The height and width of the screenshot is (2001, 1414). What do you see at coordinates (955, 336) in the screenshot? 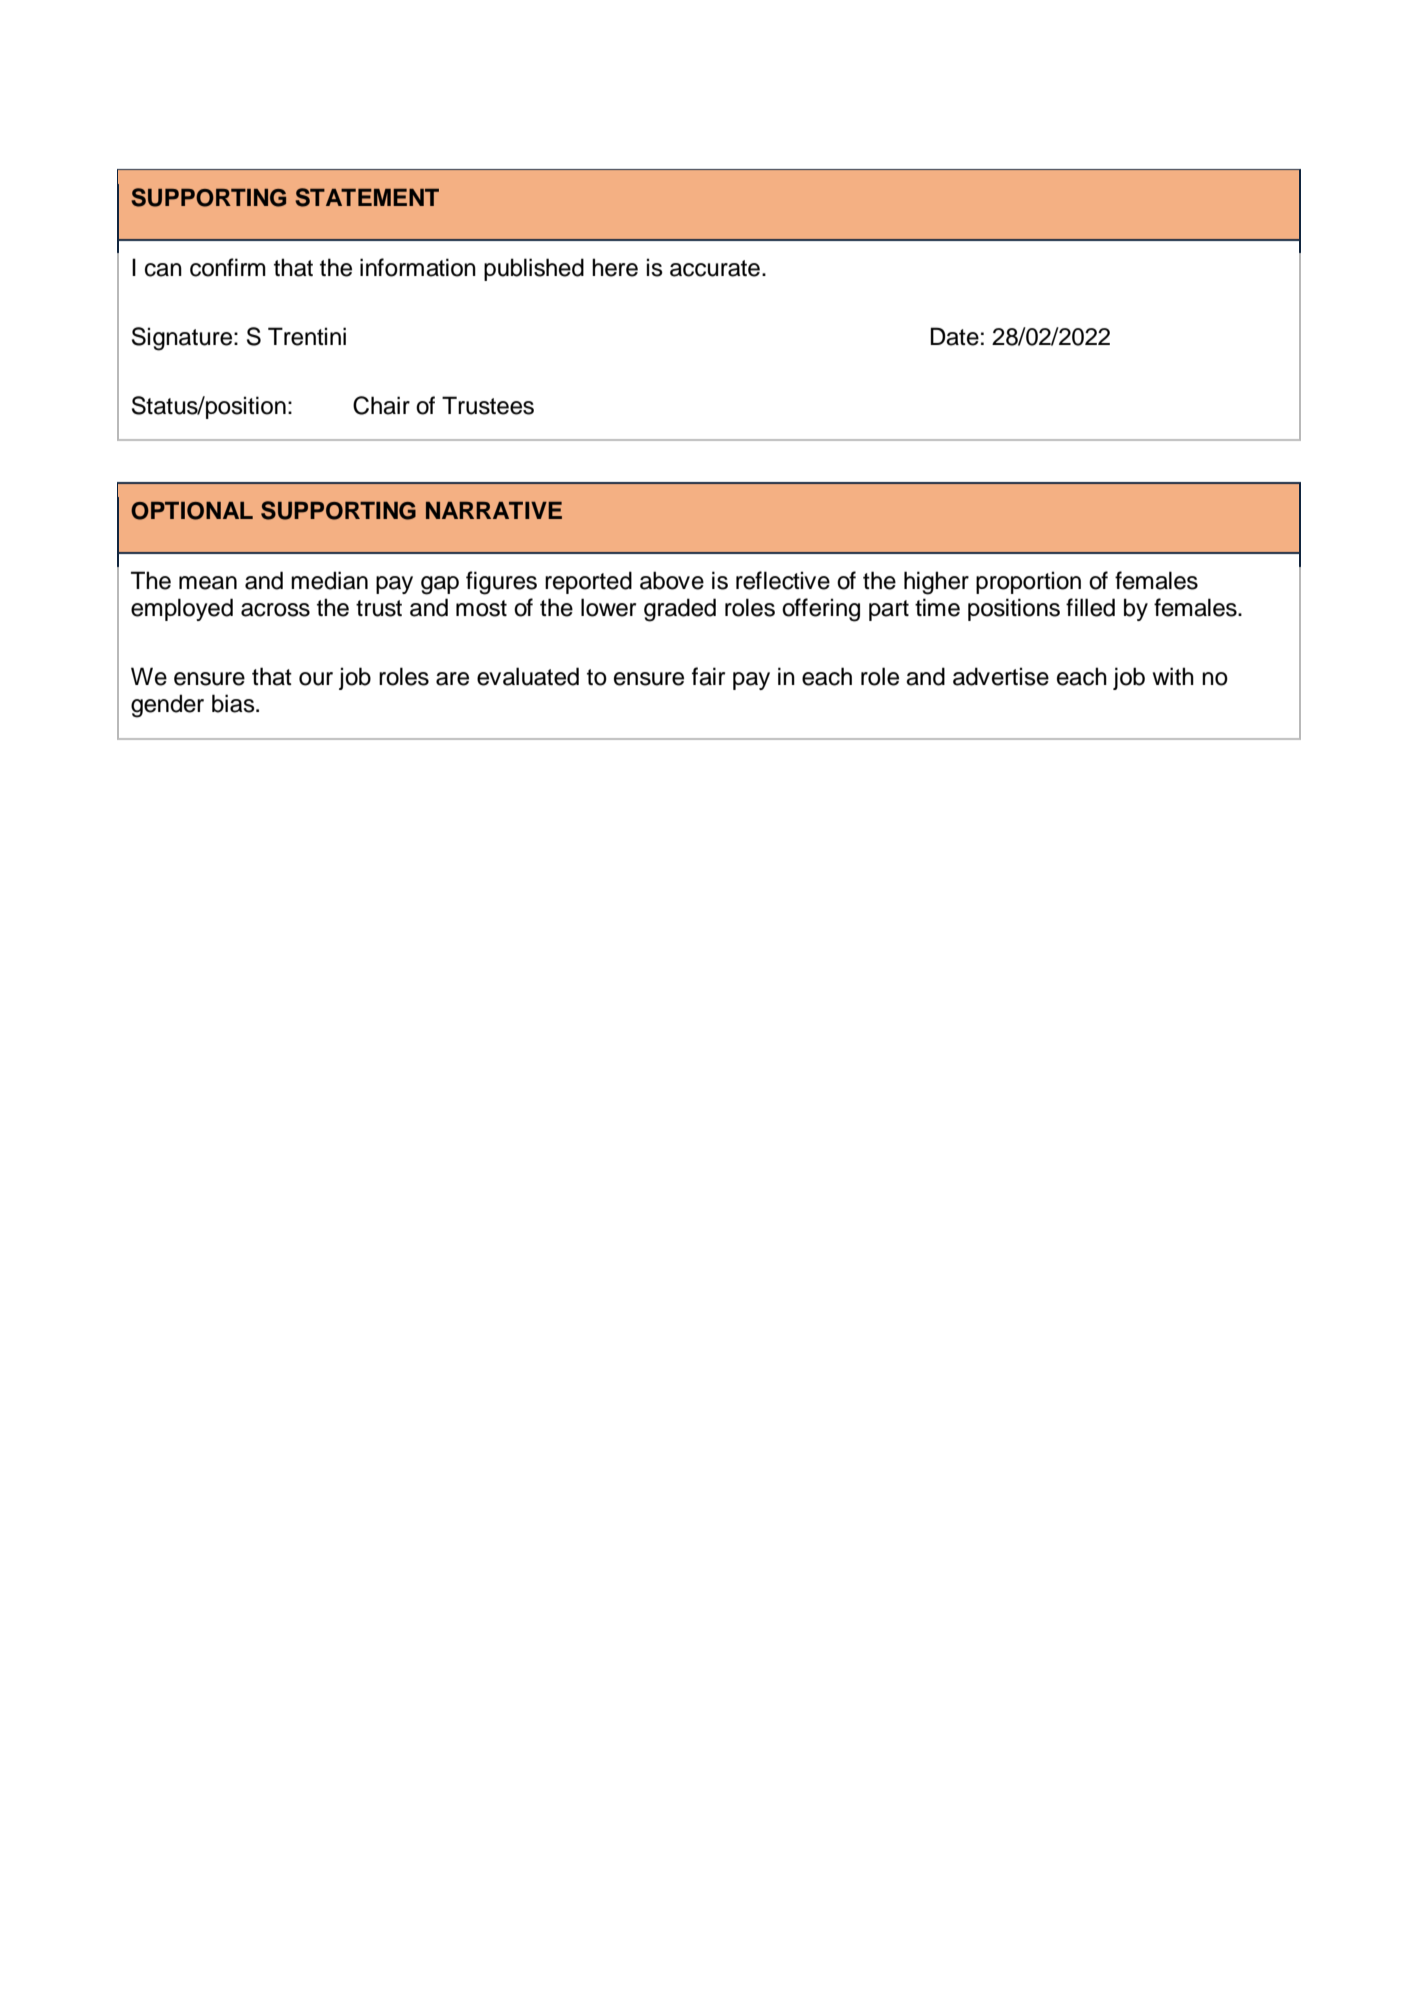
I see `Date` at bounding box center [955, 336].
